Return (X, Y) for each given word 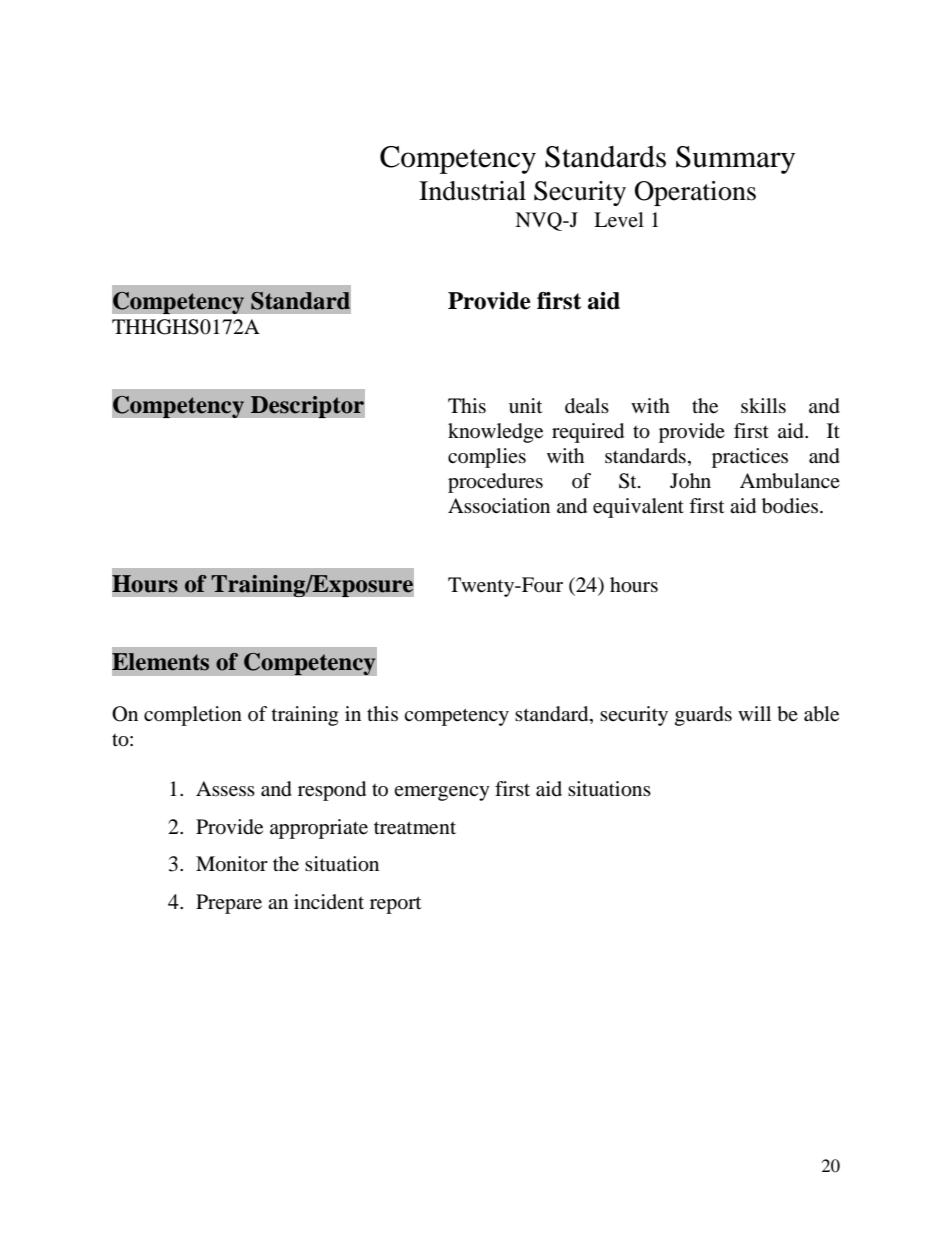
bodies (791, 506)
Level (619, 220)
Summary (735, 160)
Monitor (232, 864)
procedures (495, 483)
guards (703, 716)
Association (499, 506)
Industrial (472, 191)
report (395, 905)
